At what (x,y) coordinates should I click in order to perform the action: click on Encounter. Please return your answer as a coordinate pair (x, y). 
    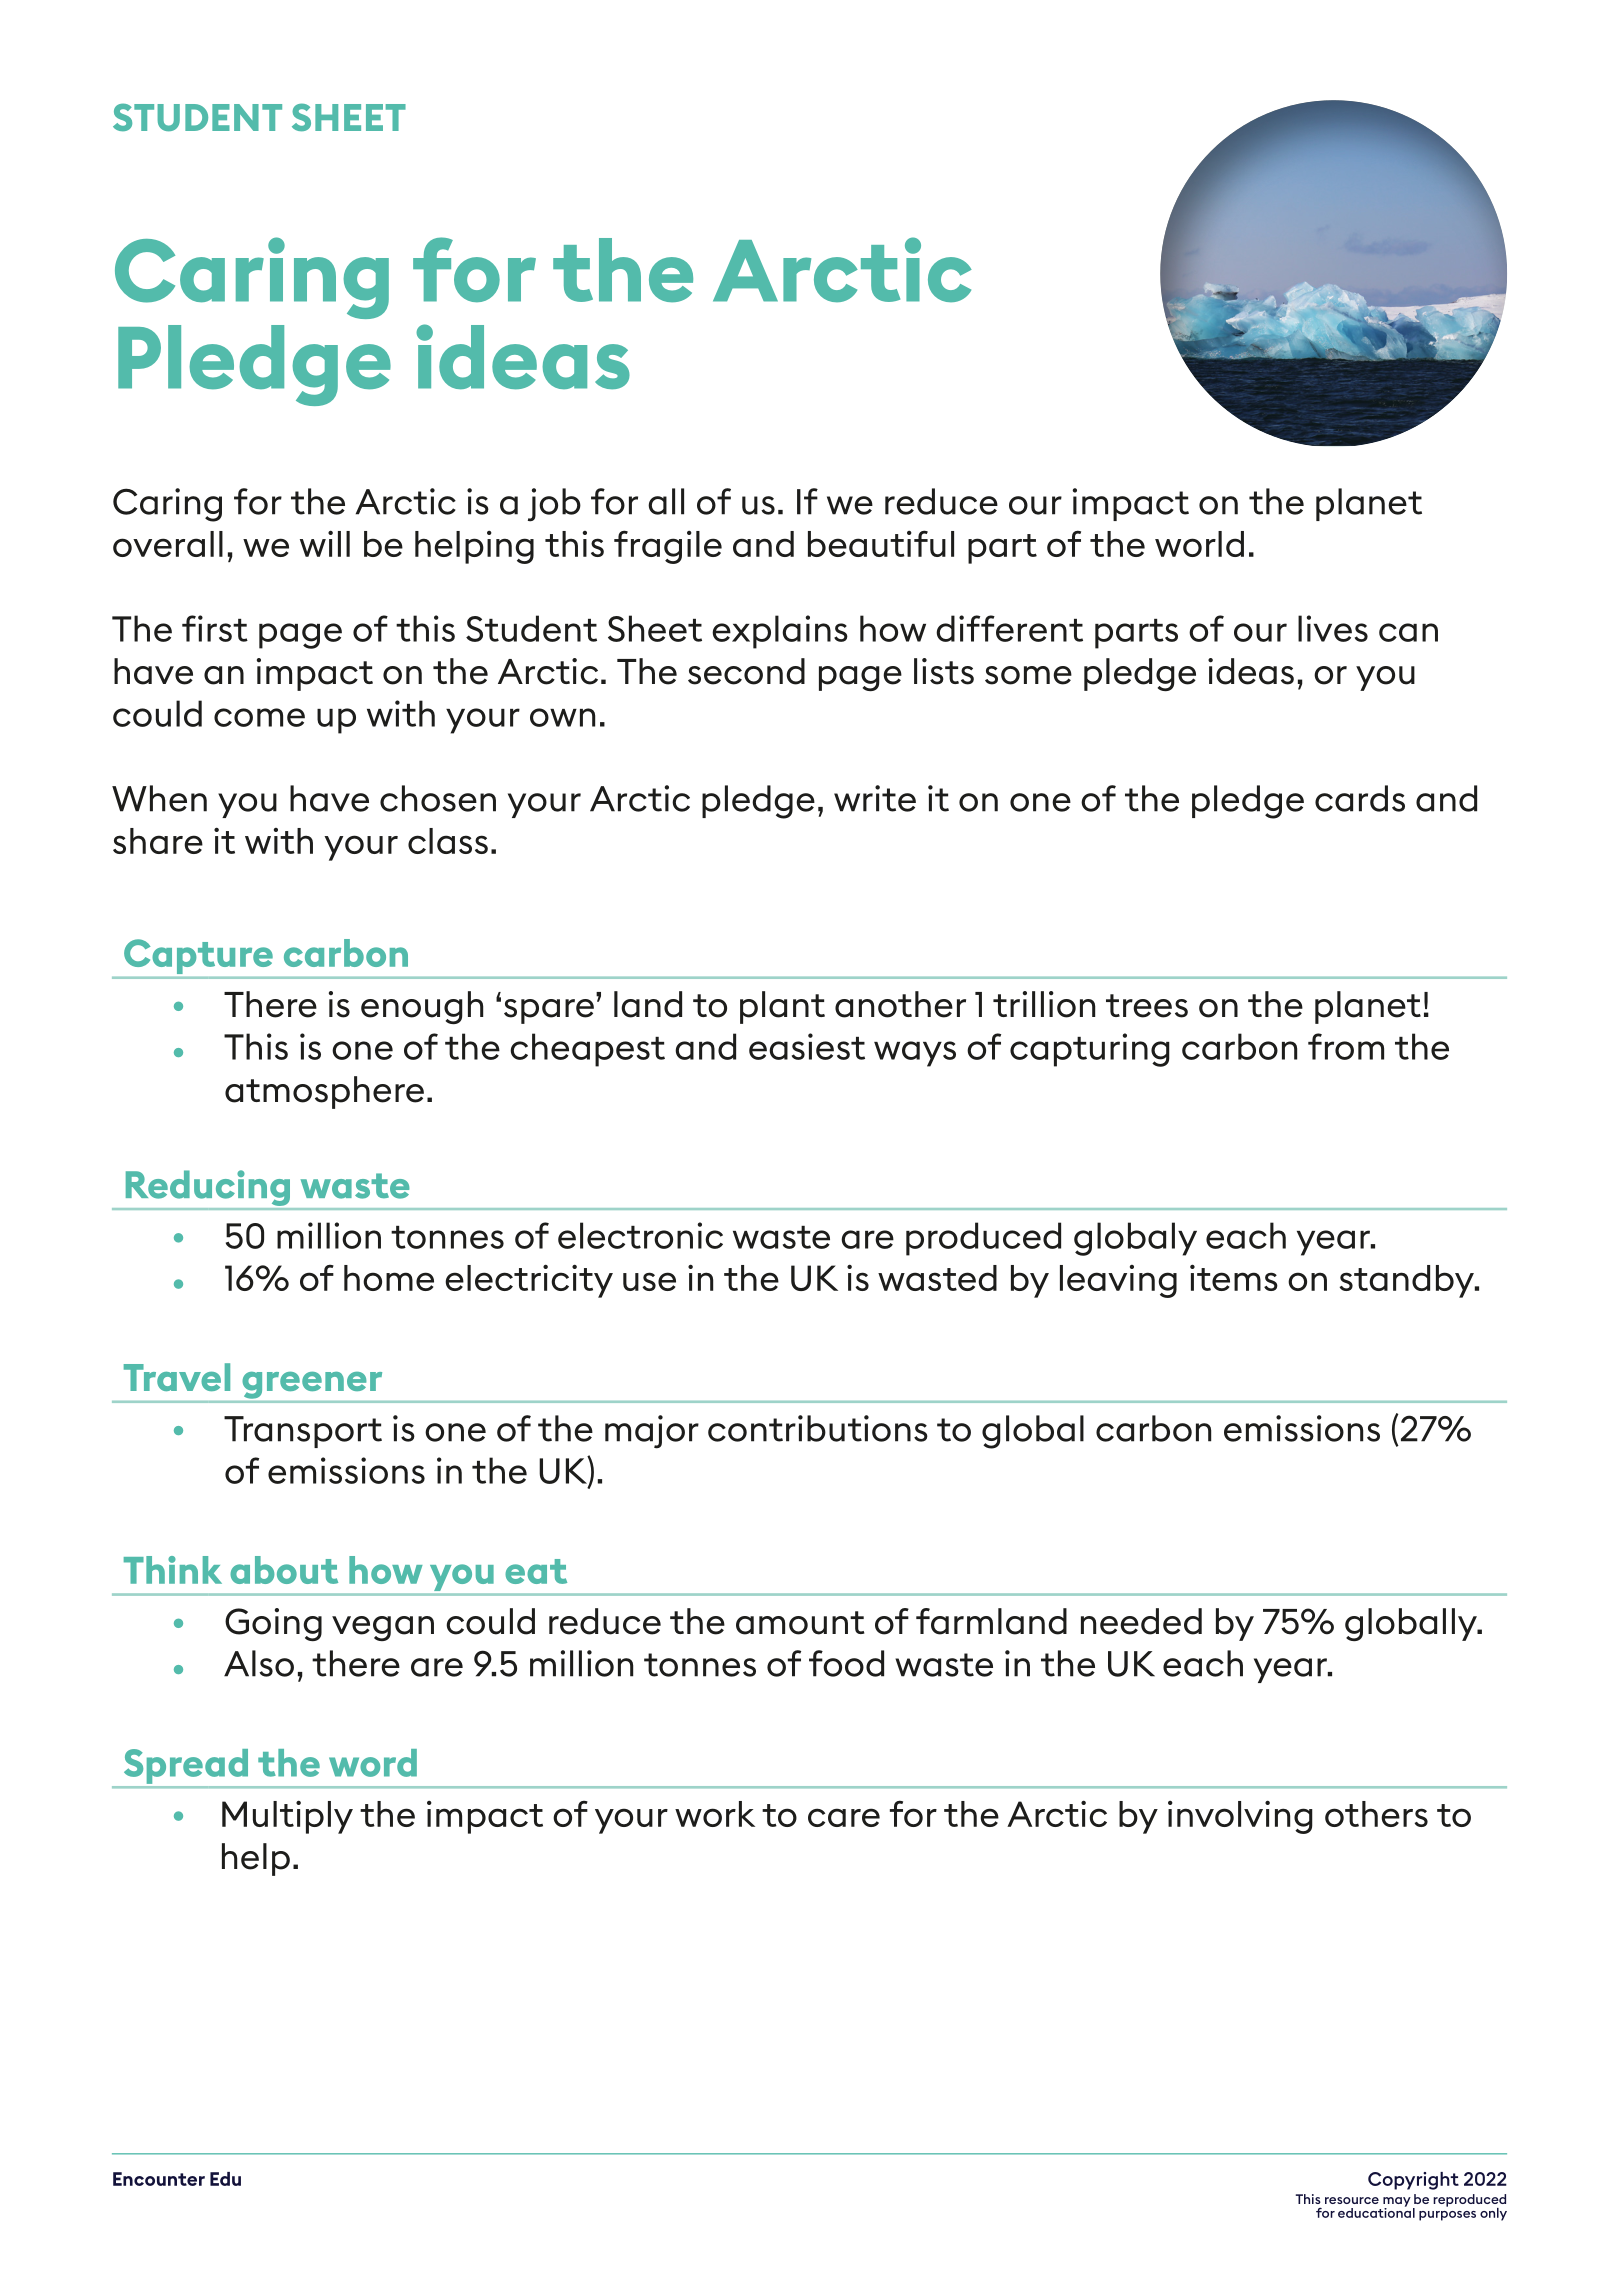
    Looking at the image, I should click on (159, 2179).
